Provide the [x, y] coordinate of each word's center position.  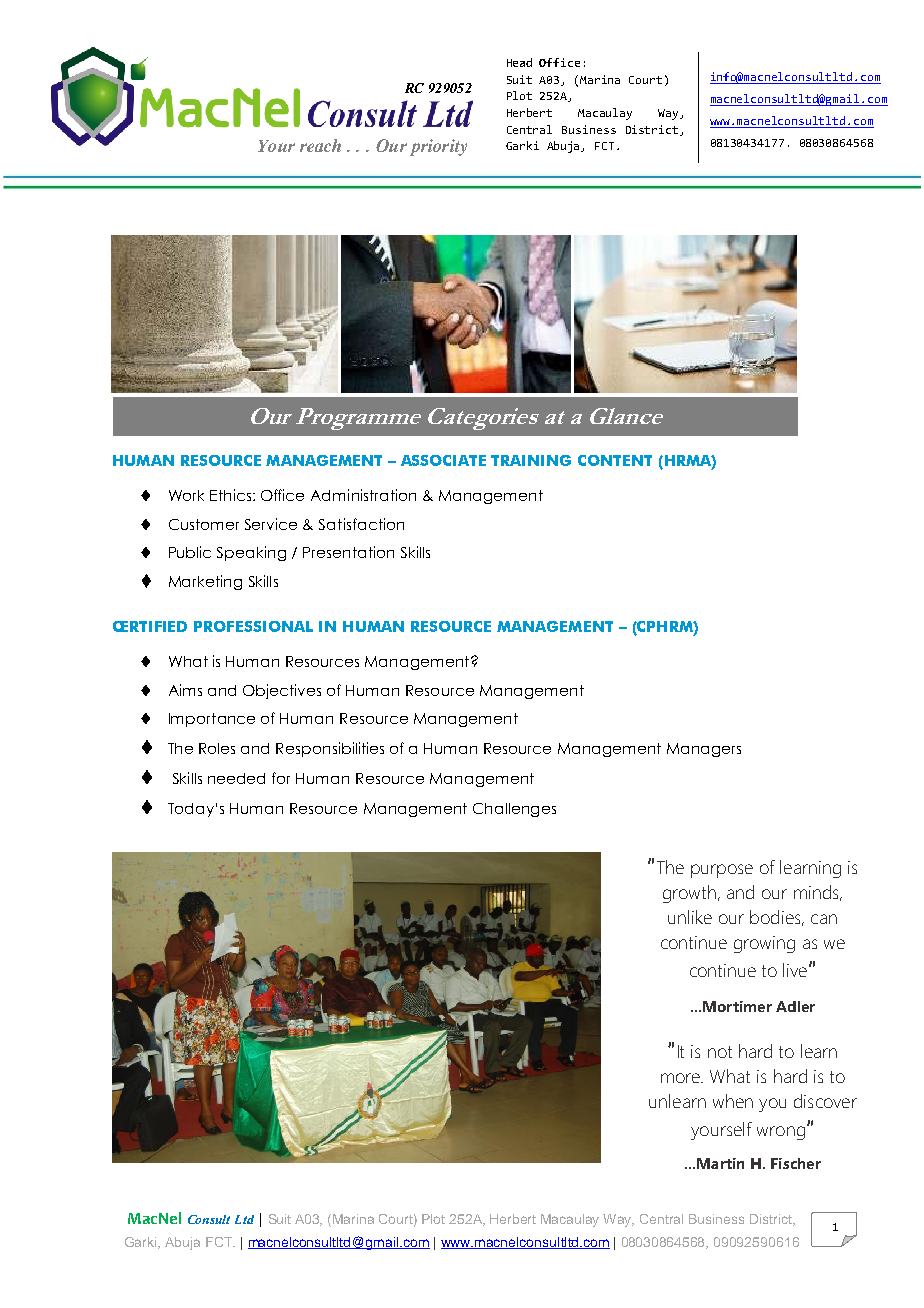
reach [320, 145]
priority [438, 147]
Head [519, 62]
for [281, 778]
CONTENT [615, 460]
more [682, 1078]
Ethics [232, 495]
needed [236, 778]
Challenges [514, 810]
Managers [704, 750]
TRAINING [531, 460]
